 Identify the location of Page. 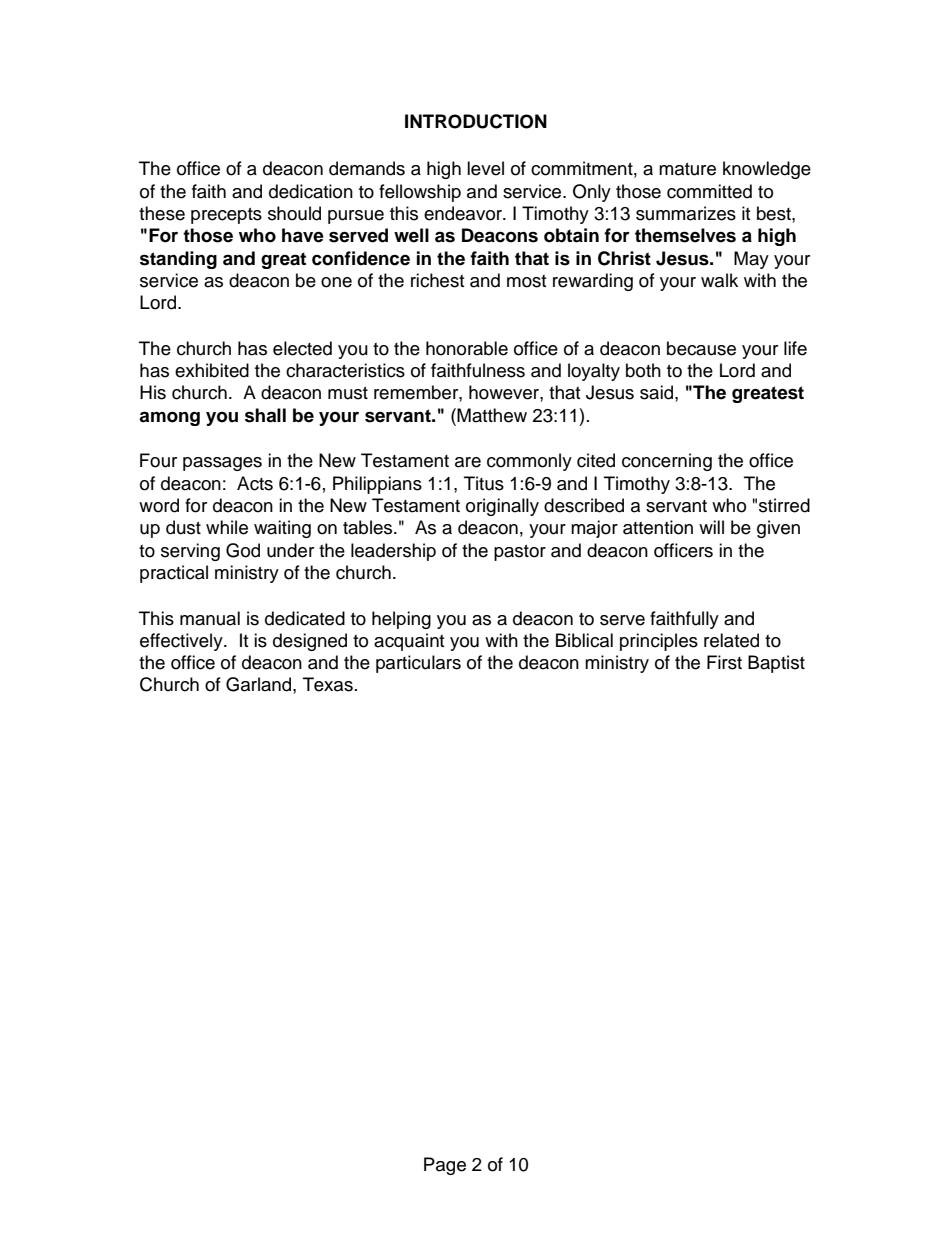
(445, 1166).
